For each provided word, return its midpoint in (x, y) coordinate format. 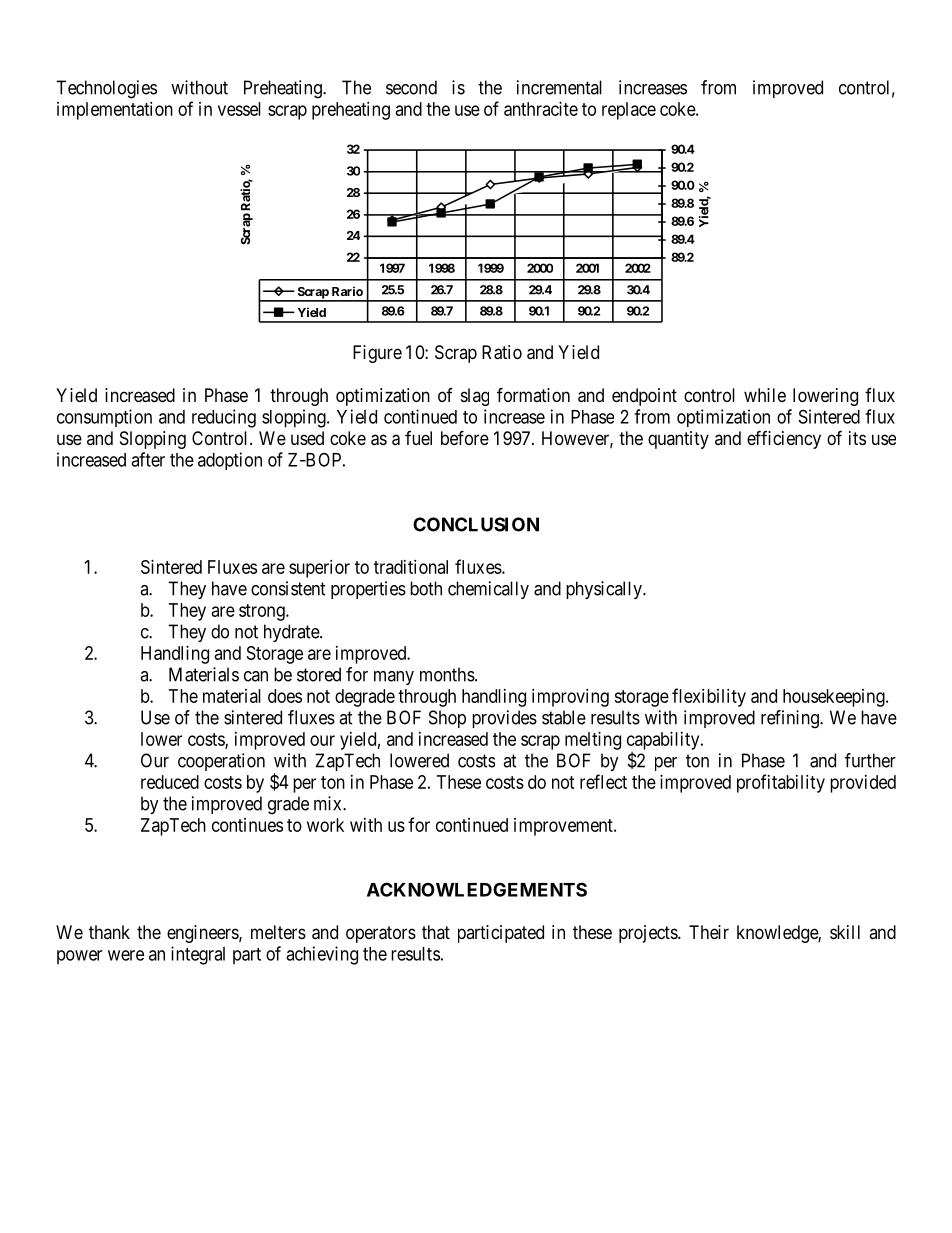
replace (629, 111)
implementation (115, 111)
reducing (224, 418)
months (447, 674)
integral (198, 955)
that (436, 932)
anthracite (541, 109)
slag (475, 397)
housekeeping (835, 698)
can (256, 676)
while (765, 395)
